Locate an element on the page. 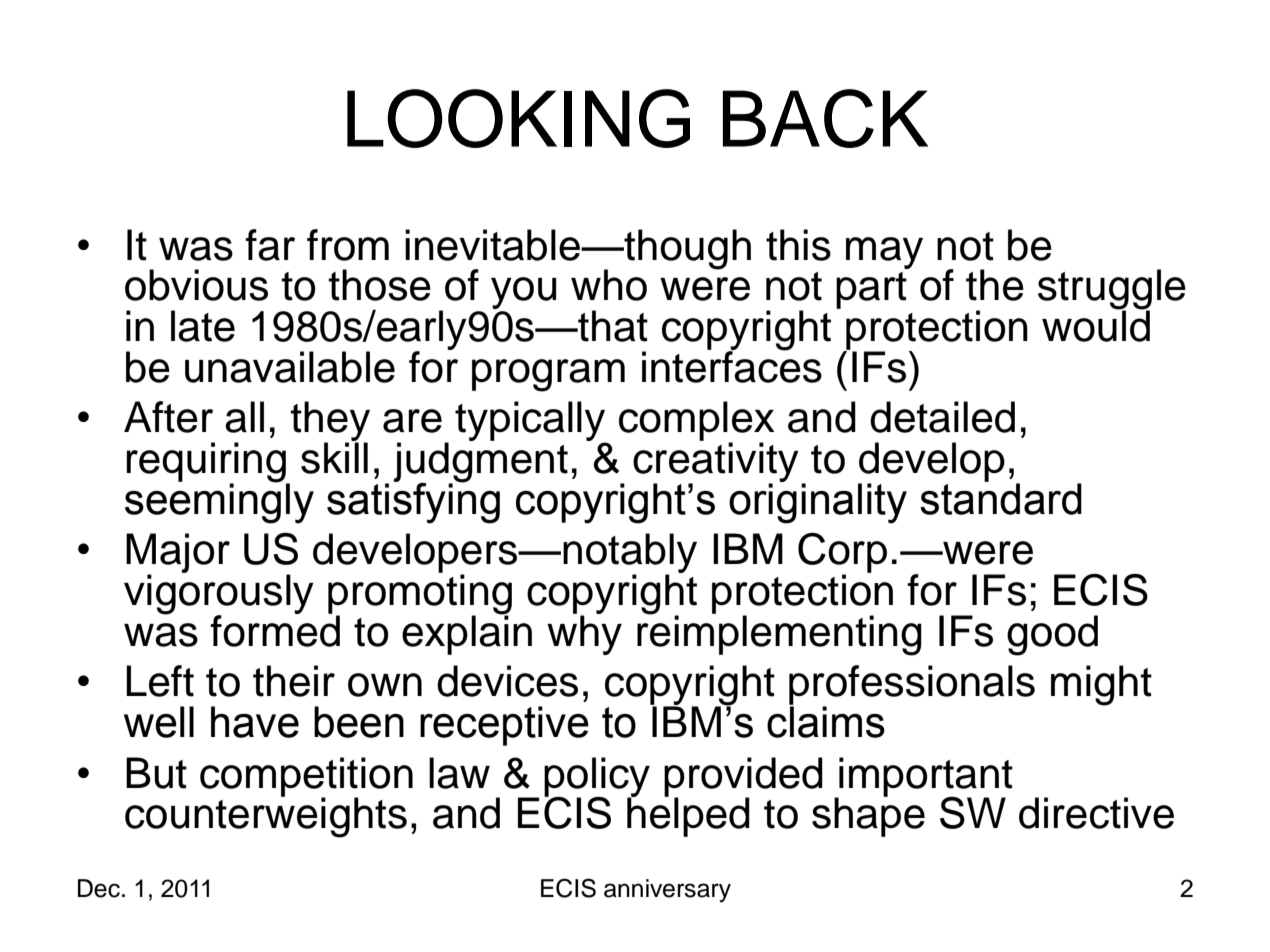 This document has height=952, width=1270. late is located at coordinates (203, 326).
